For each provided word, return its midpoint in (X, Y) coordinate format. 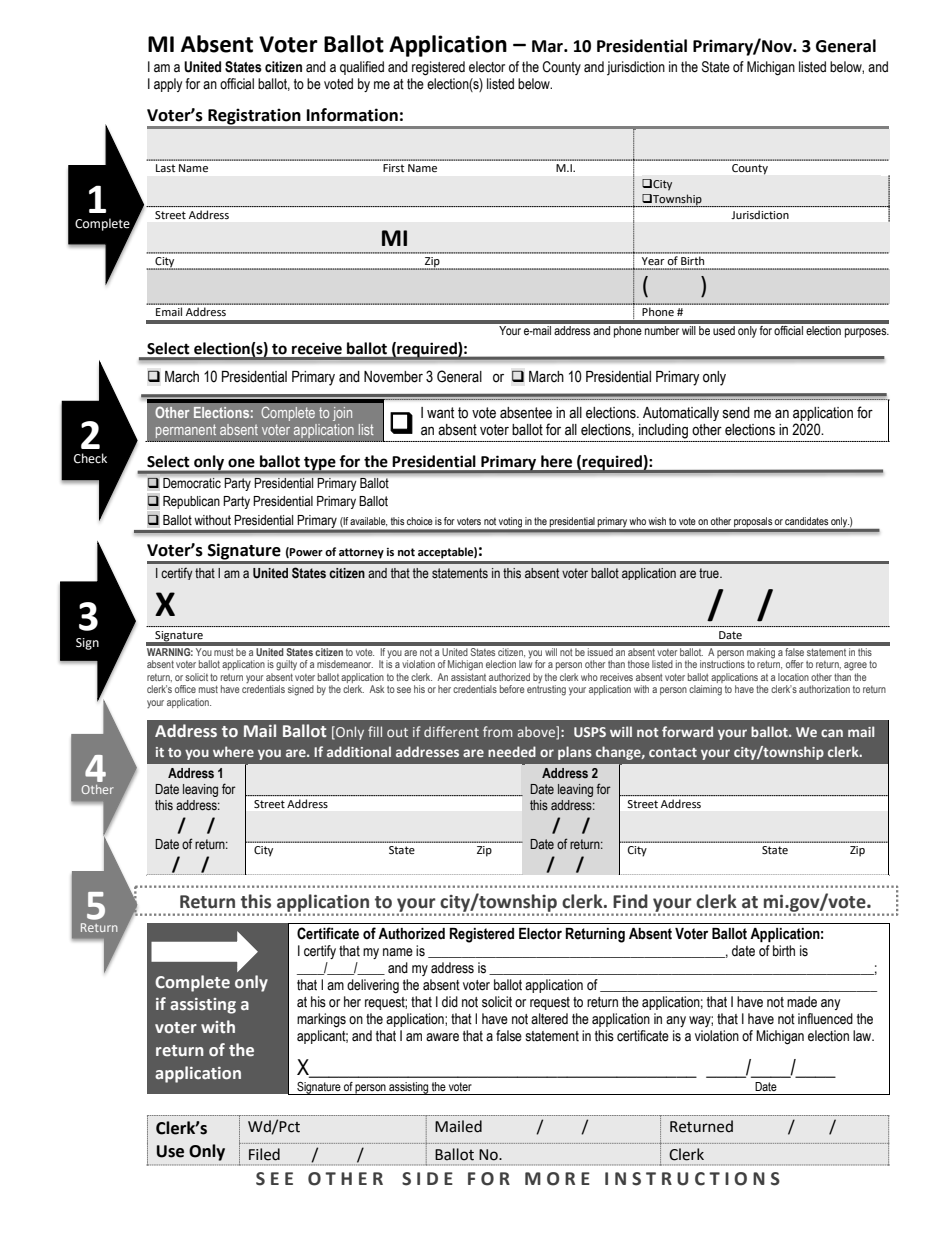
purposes (867, 333)
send (736, 413)
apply (168, 85)
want (440, 413)
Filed (264, 1154)
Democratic (192, 483)
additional (359, 751)
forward (687, 731)
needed (512, 751)
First (393, 168)
